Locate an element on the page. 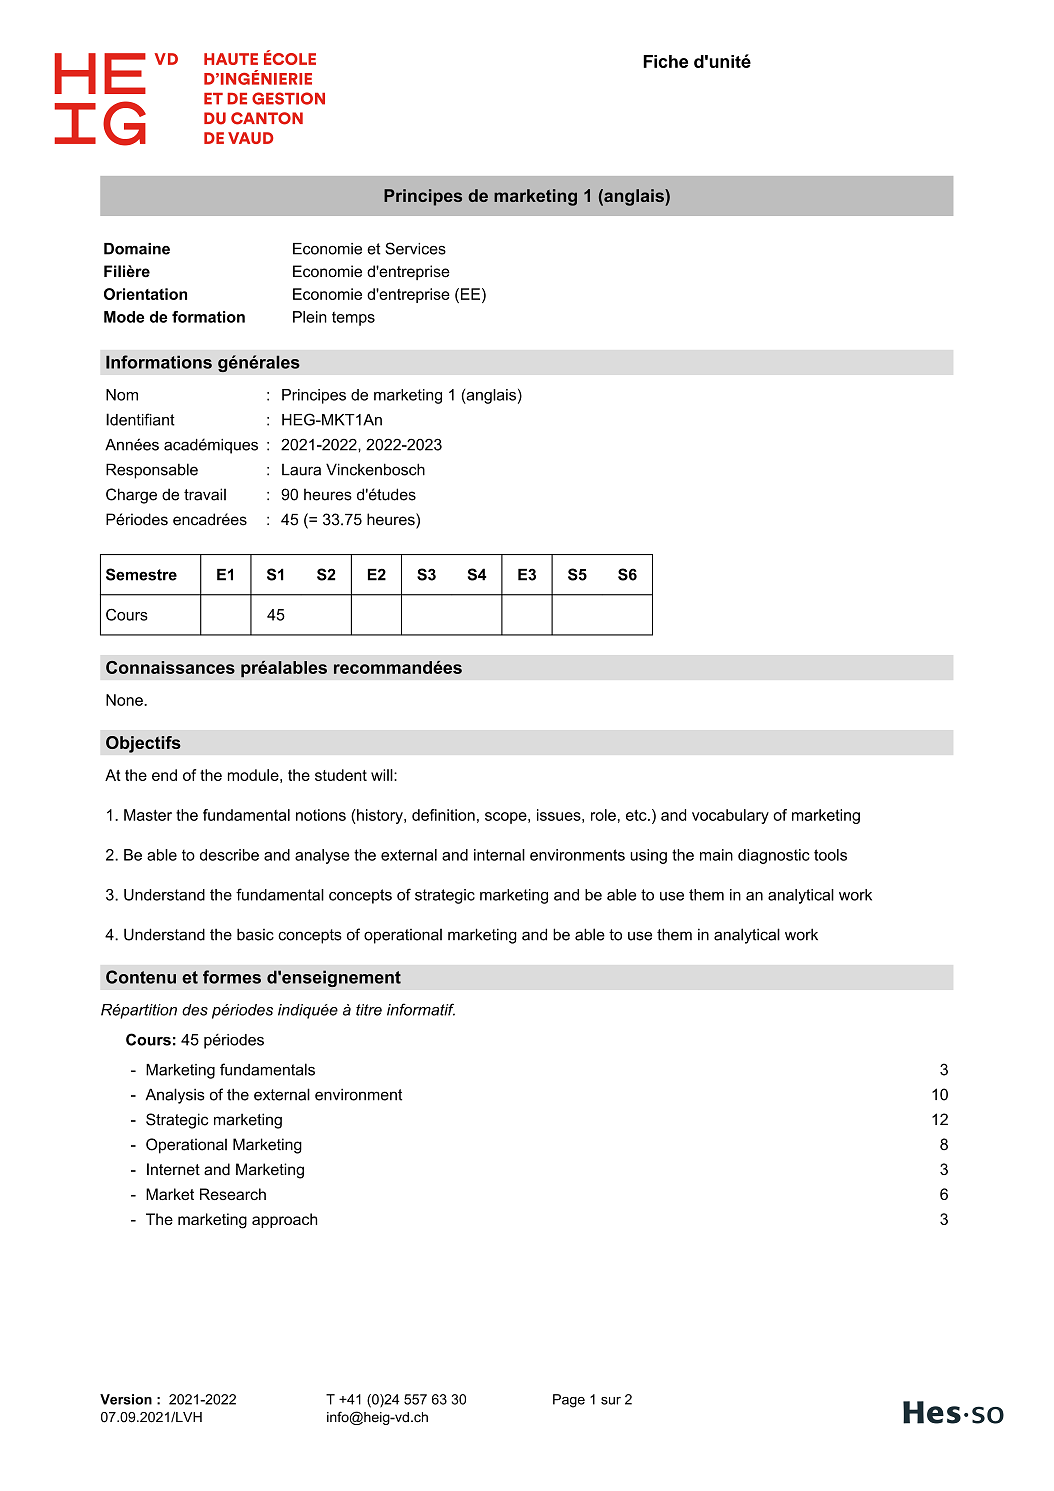 This document has height=1491, width=1054. vocabulary is located at coordinates (730, 816).
